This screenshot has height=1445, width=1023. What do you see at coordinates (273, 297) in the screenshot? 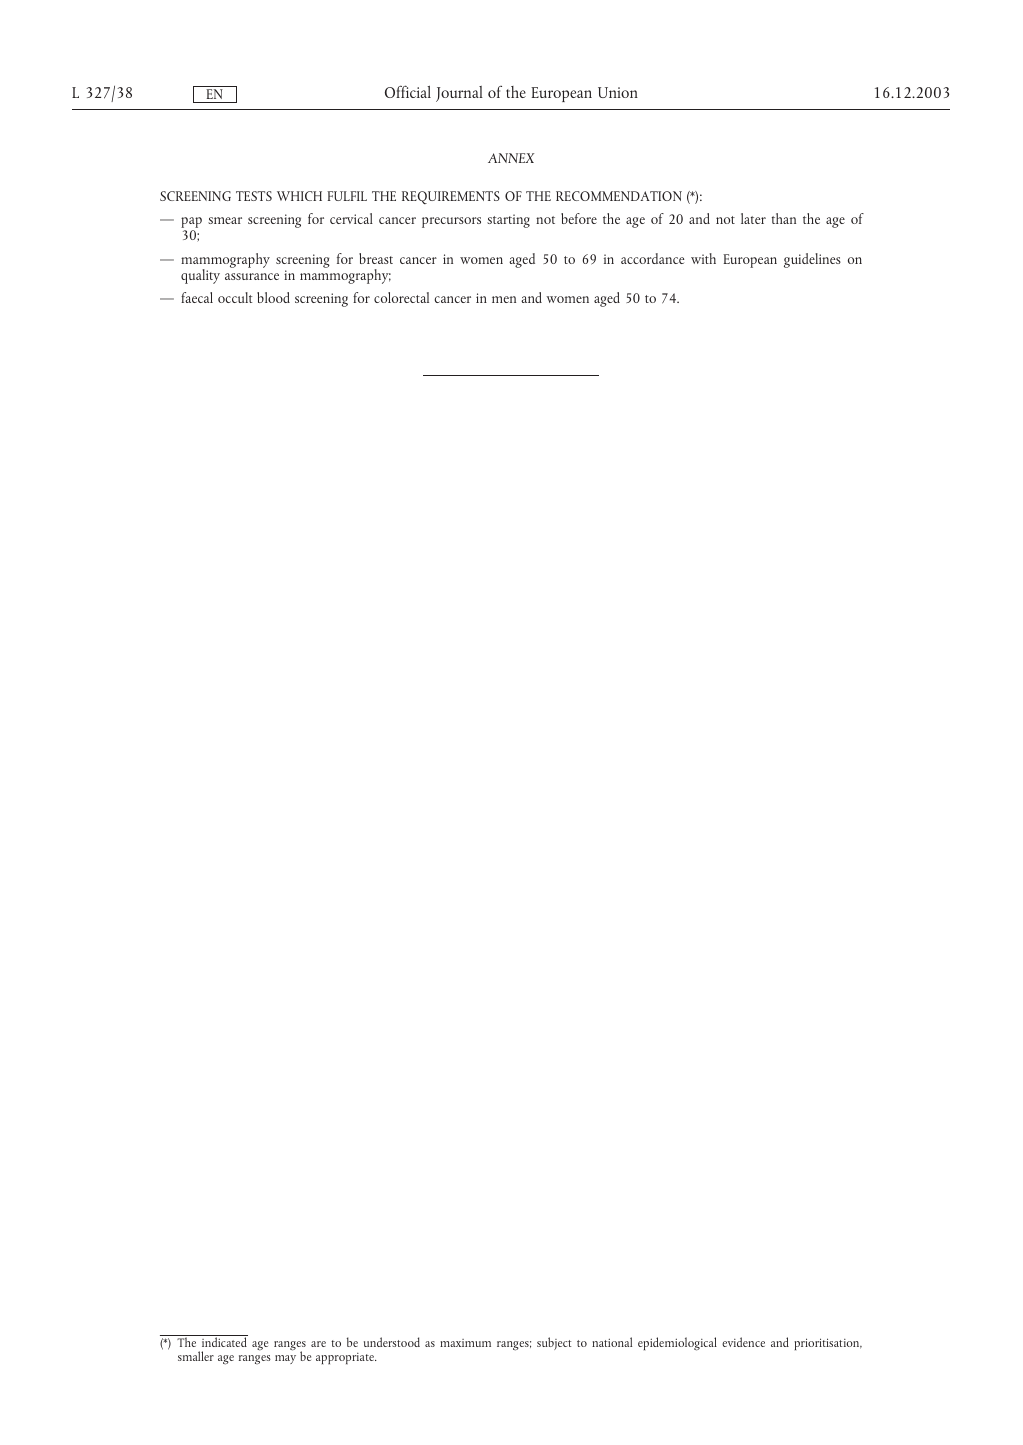
I see `blood` at bounding box center [273, 297].
